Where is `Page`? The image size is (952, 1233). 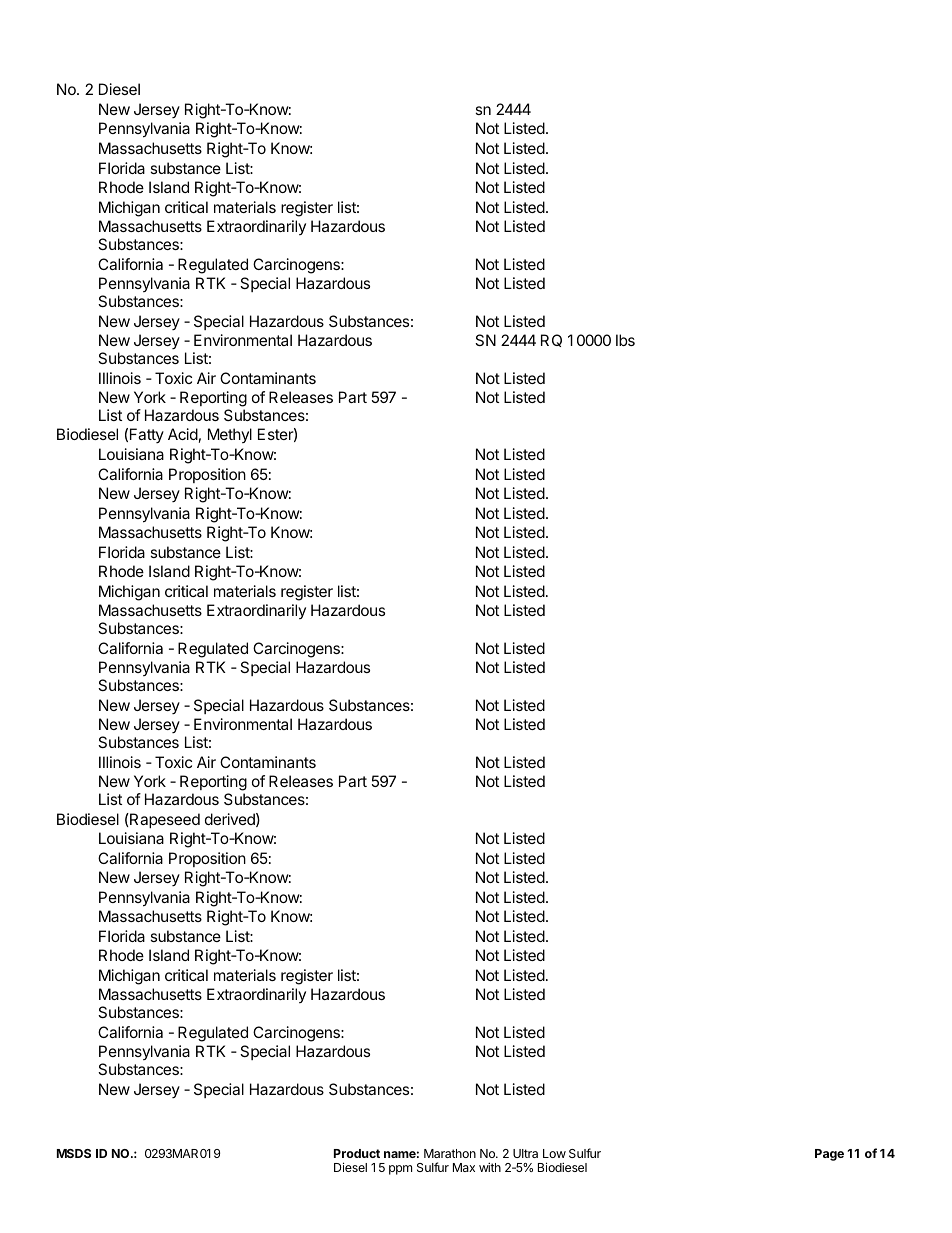
Page is located at coordinates (829, 1155).
